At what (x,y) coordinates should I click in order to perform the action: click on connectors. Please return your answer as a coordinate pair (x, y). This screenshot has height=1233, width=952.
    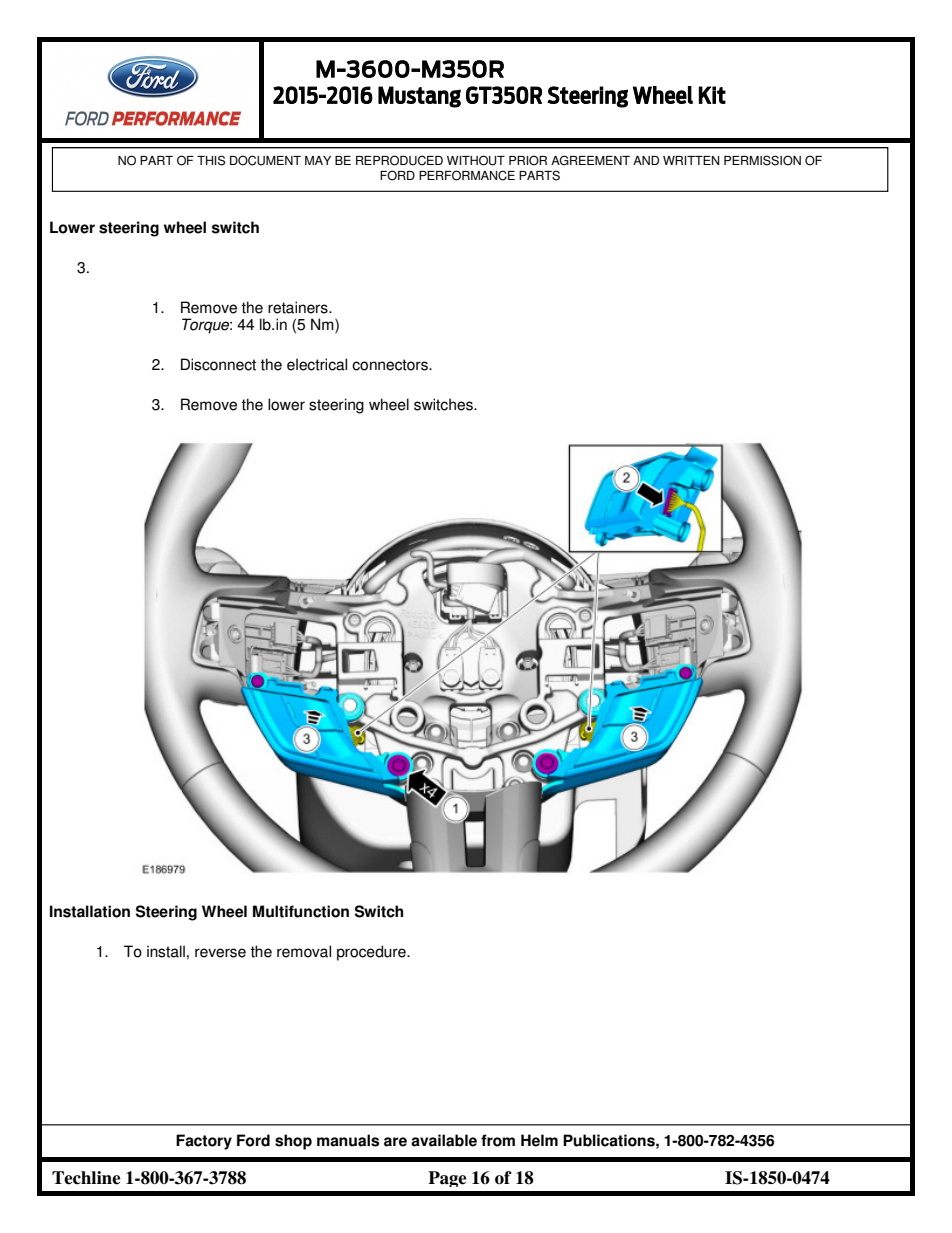
    Looking at the image, I should click on (391, 365).
